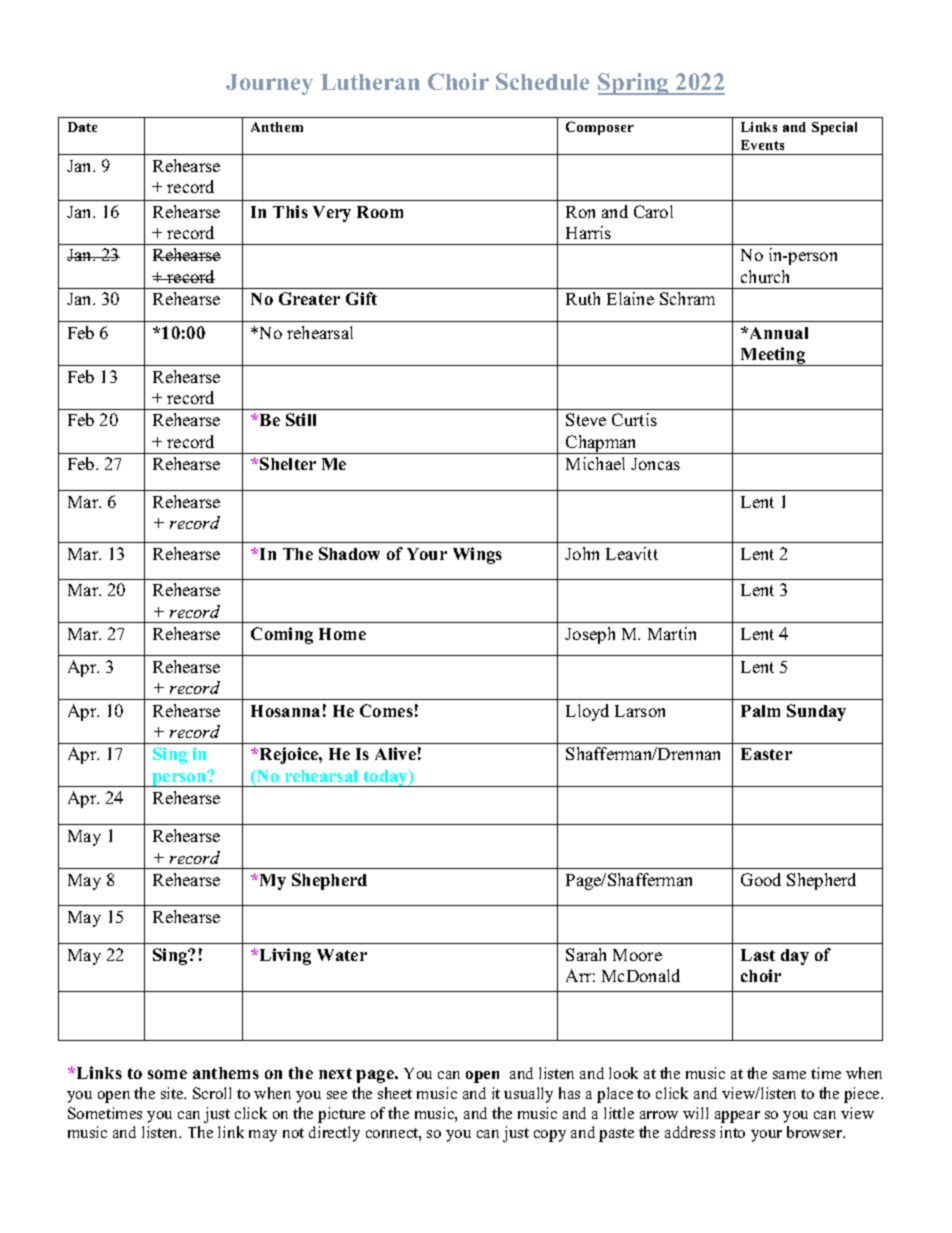 This screenshot has height=1233, width=952. I want to click on Schedule, so click(542, 81).
